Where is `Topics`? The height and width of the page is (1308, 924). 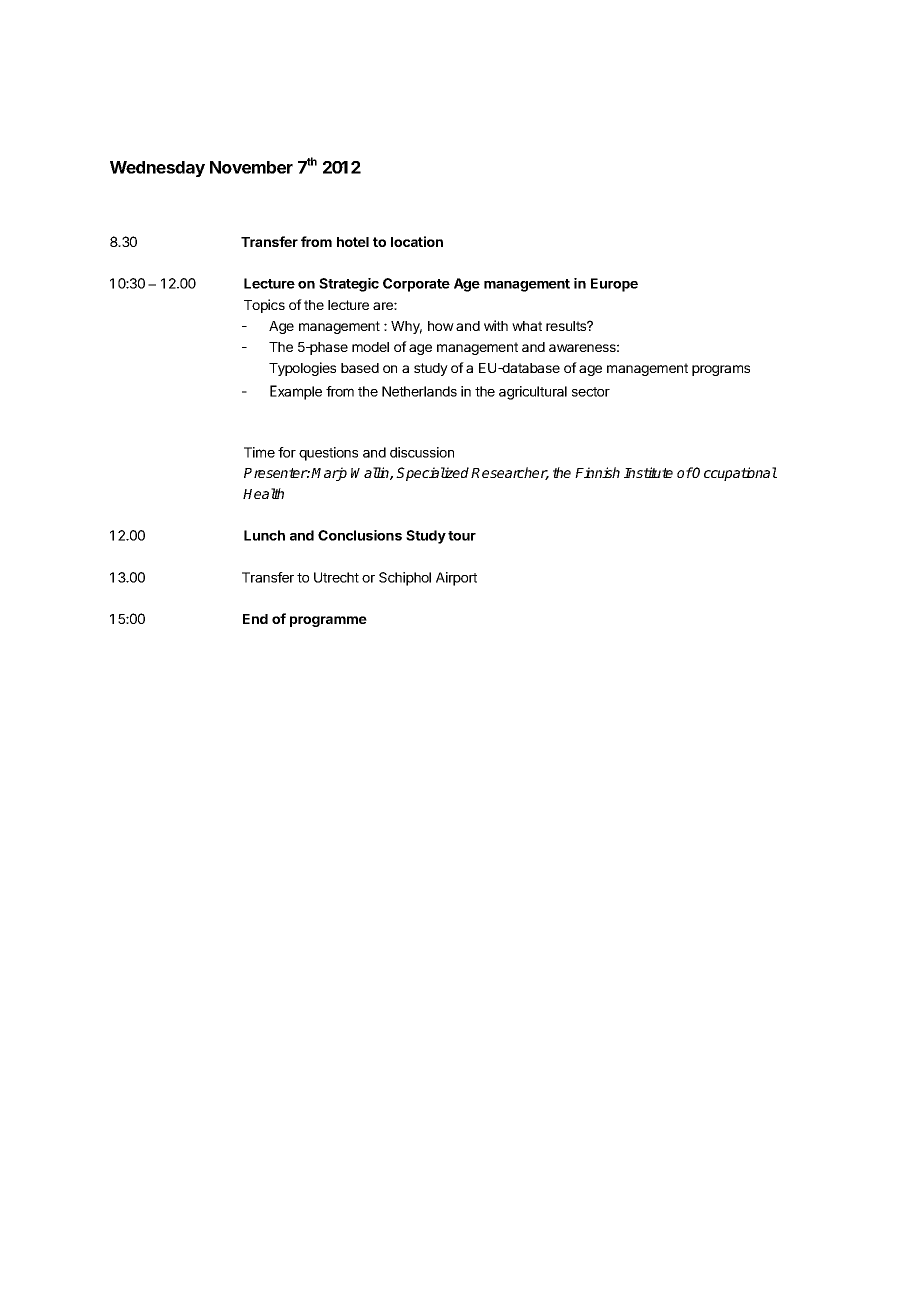 Topics is located at coordinates (264, 306).
